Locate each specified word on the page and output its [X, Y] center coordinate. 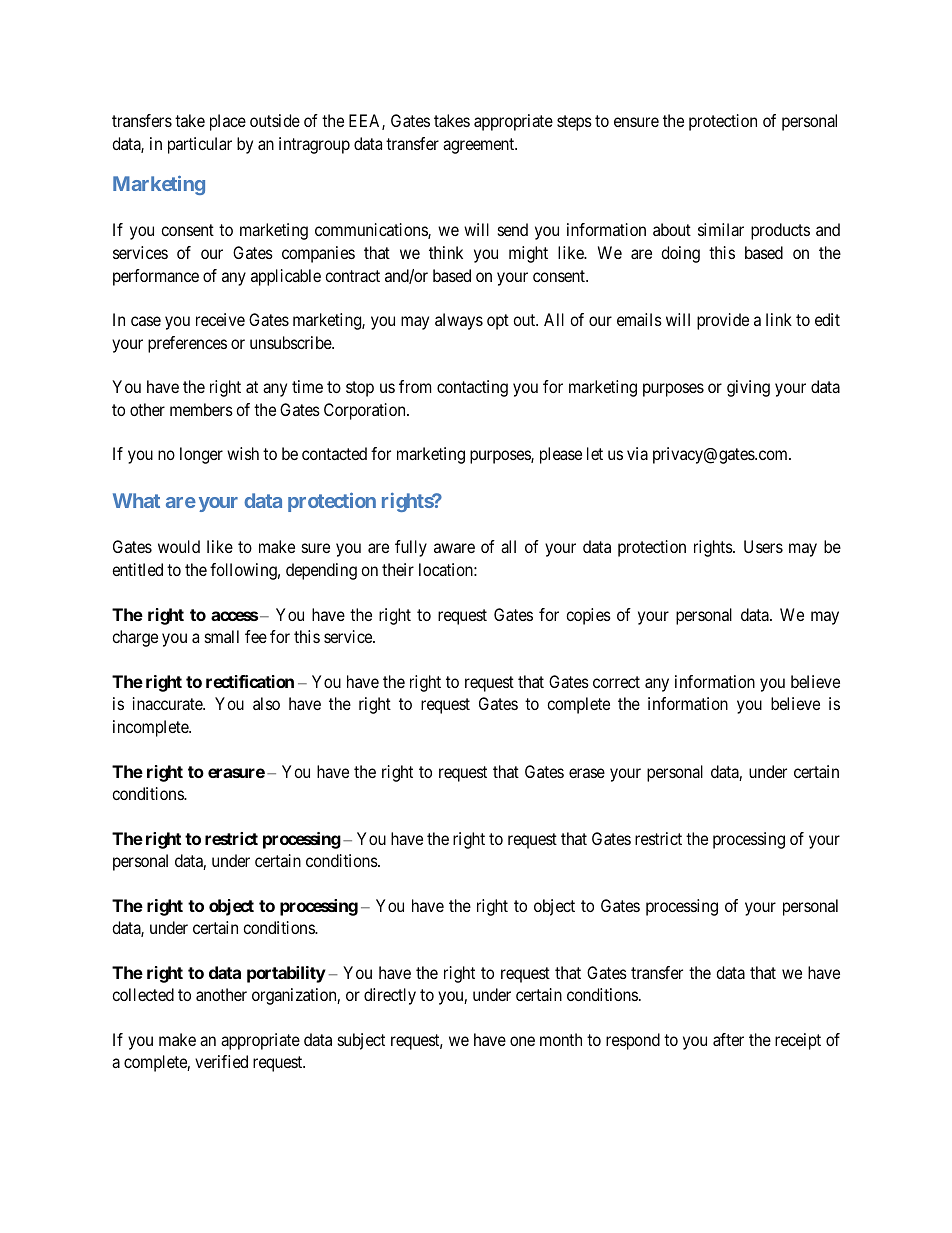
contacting [472, 388]
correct [616, 682]
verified [221, 1061]
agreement [480, 146]
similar [721, 229]
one [522, 1041]
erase [587, 773]
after [728, 1039]
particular [200, 145]
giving [748, 388]
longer [201, 455]
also [266, 703]
